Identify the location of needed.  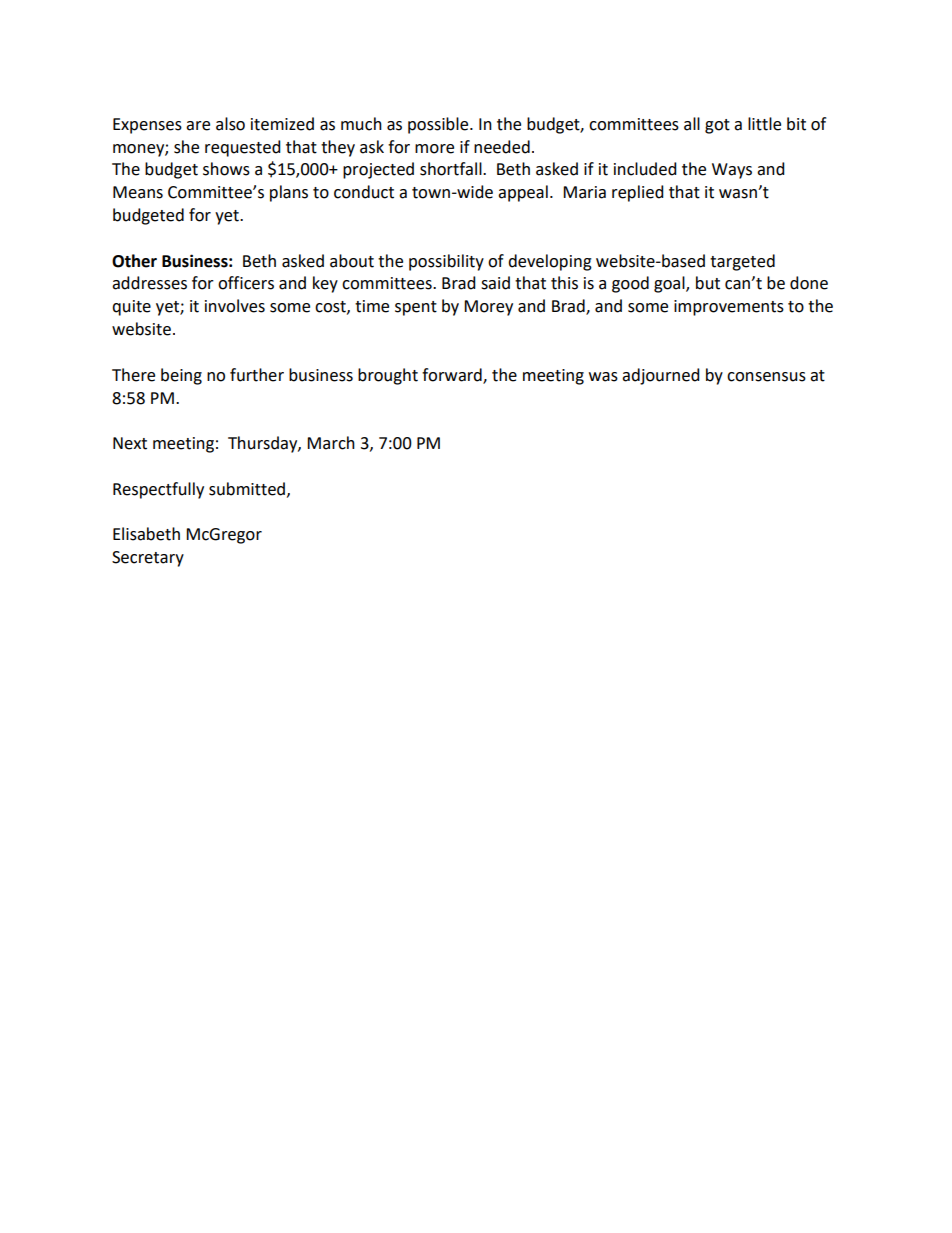
(502, 147).
